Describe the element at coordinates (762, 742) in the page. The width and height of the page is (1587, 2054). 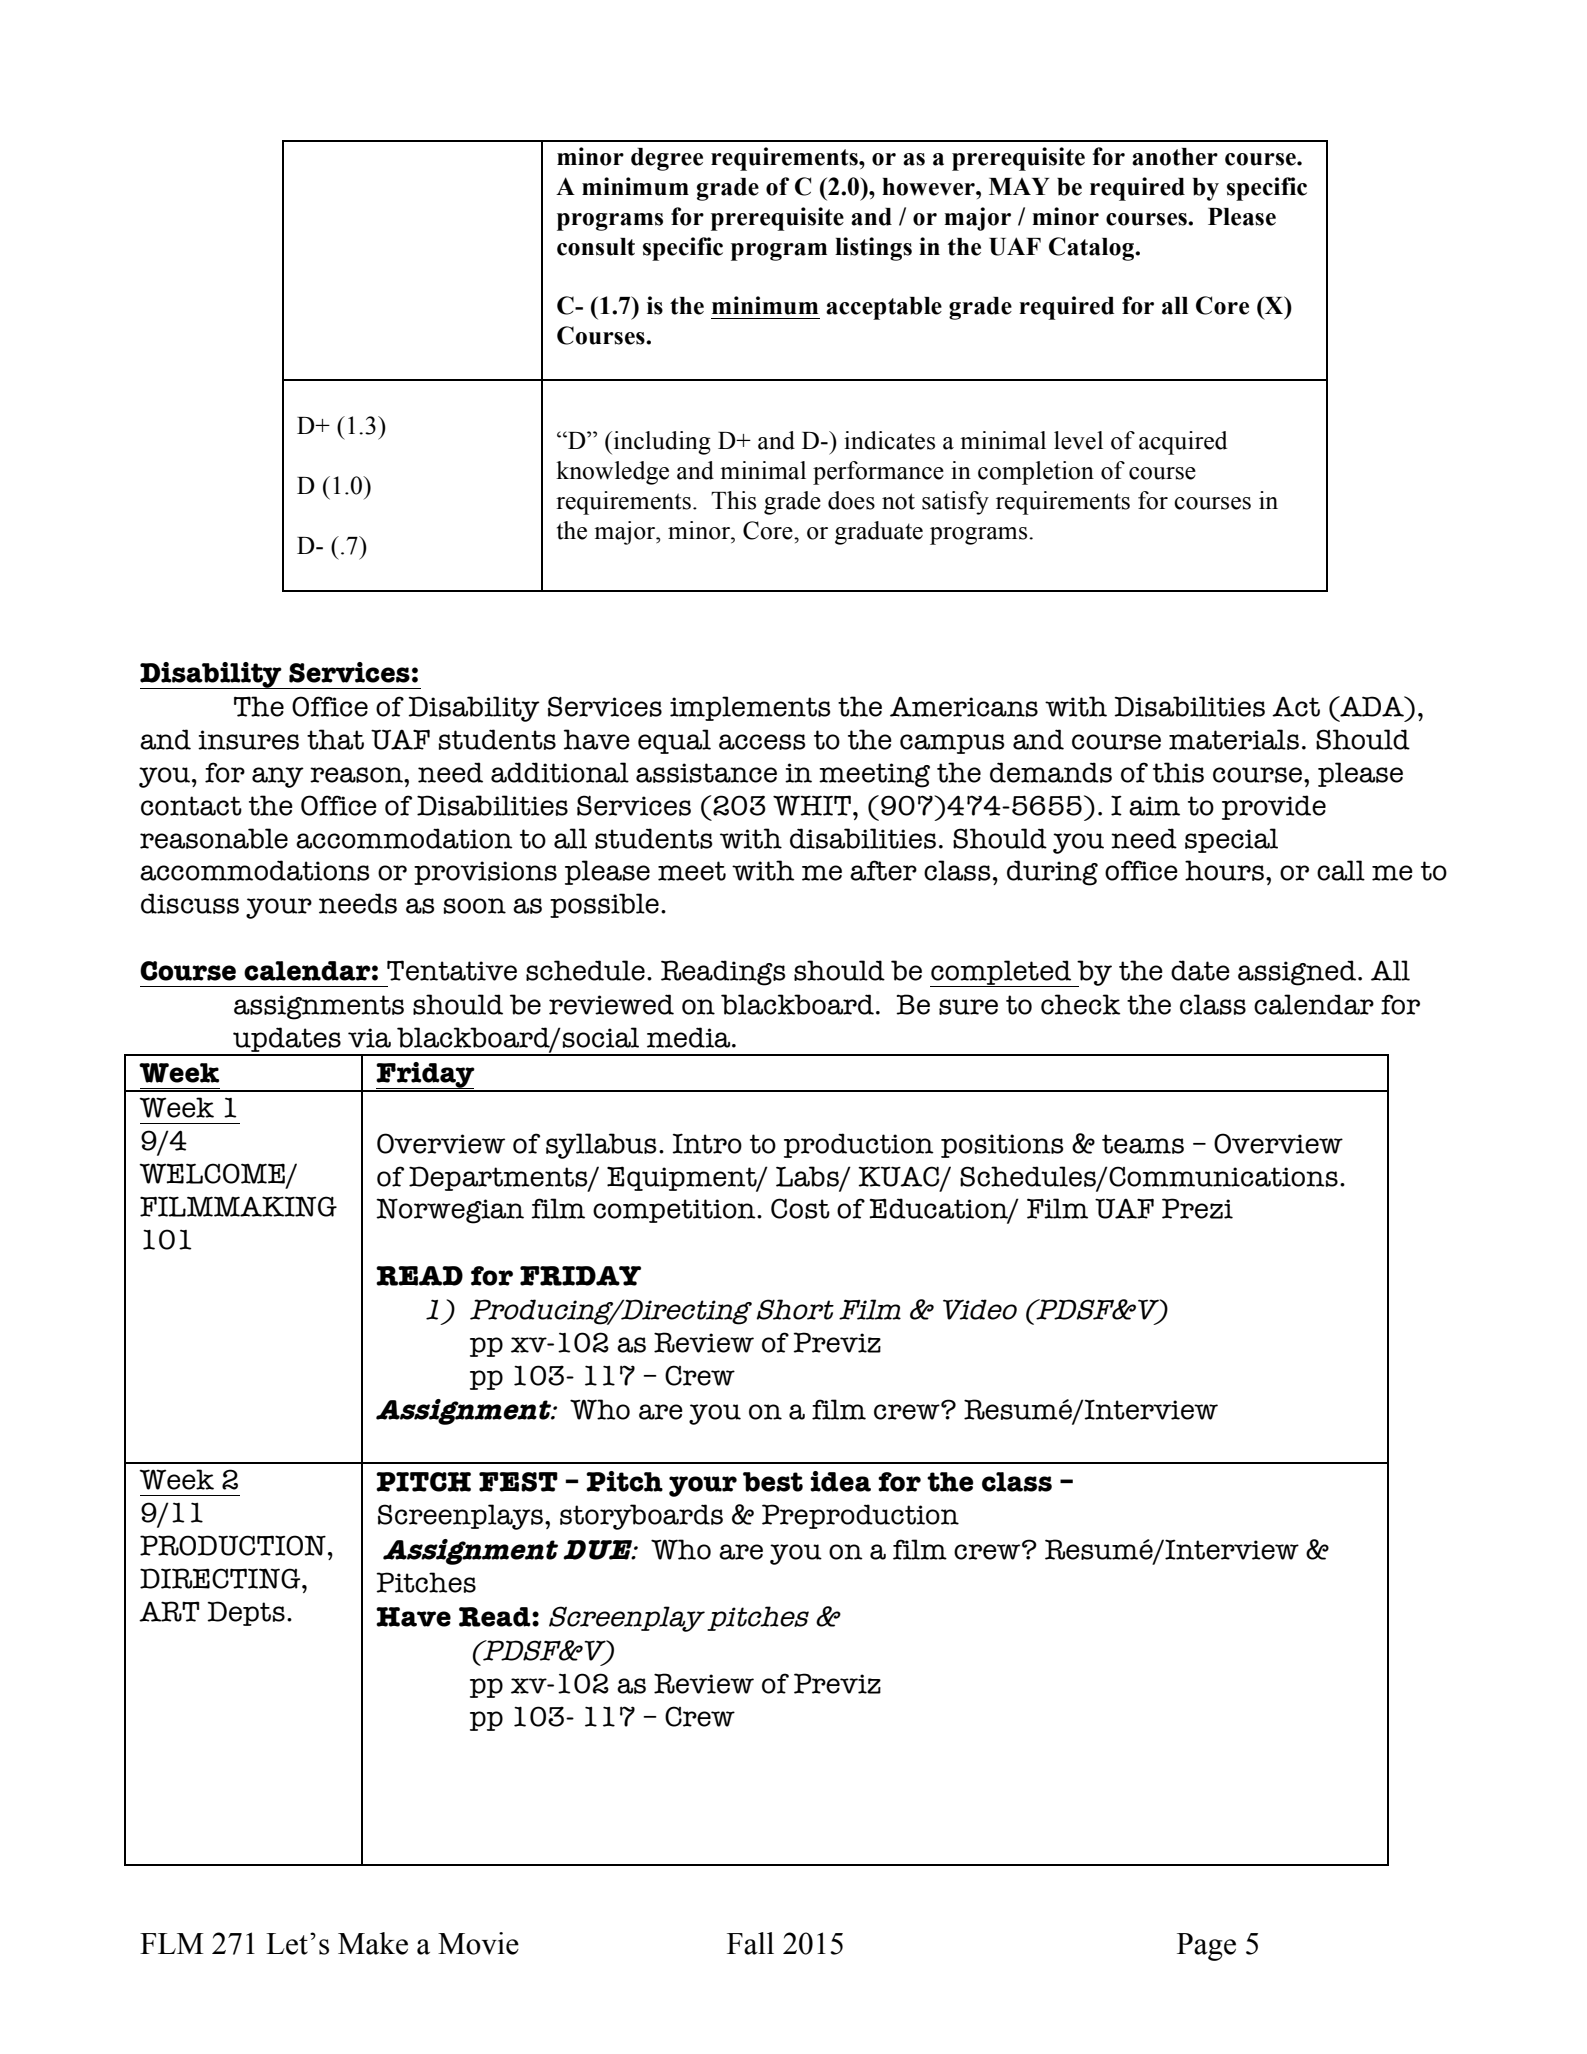
I see `access` at that location.
